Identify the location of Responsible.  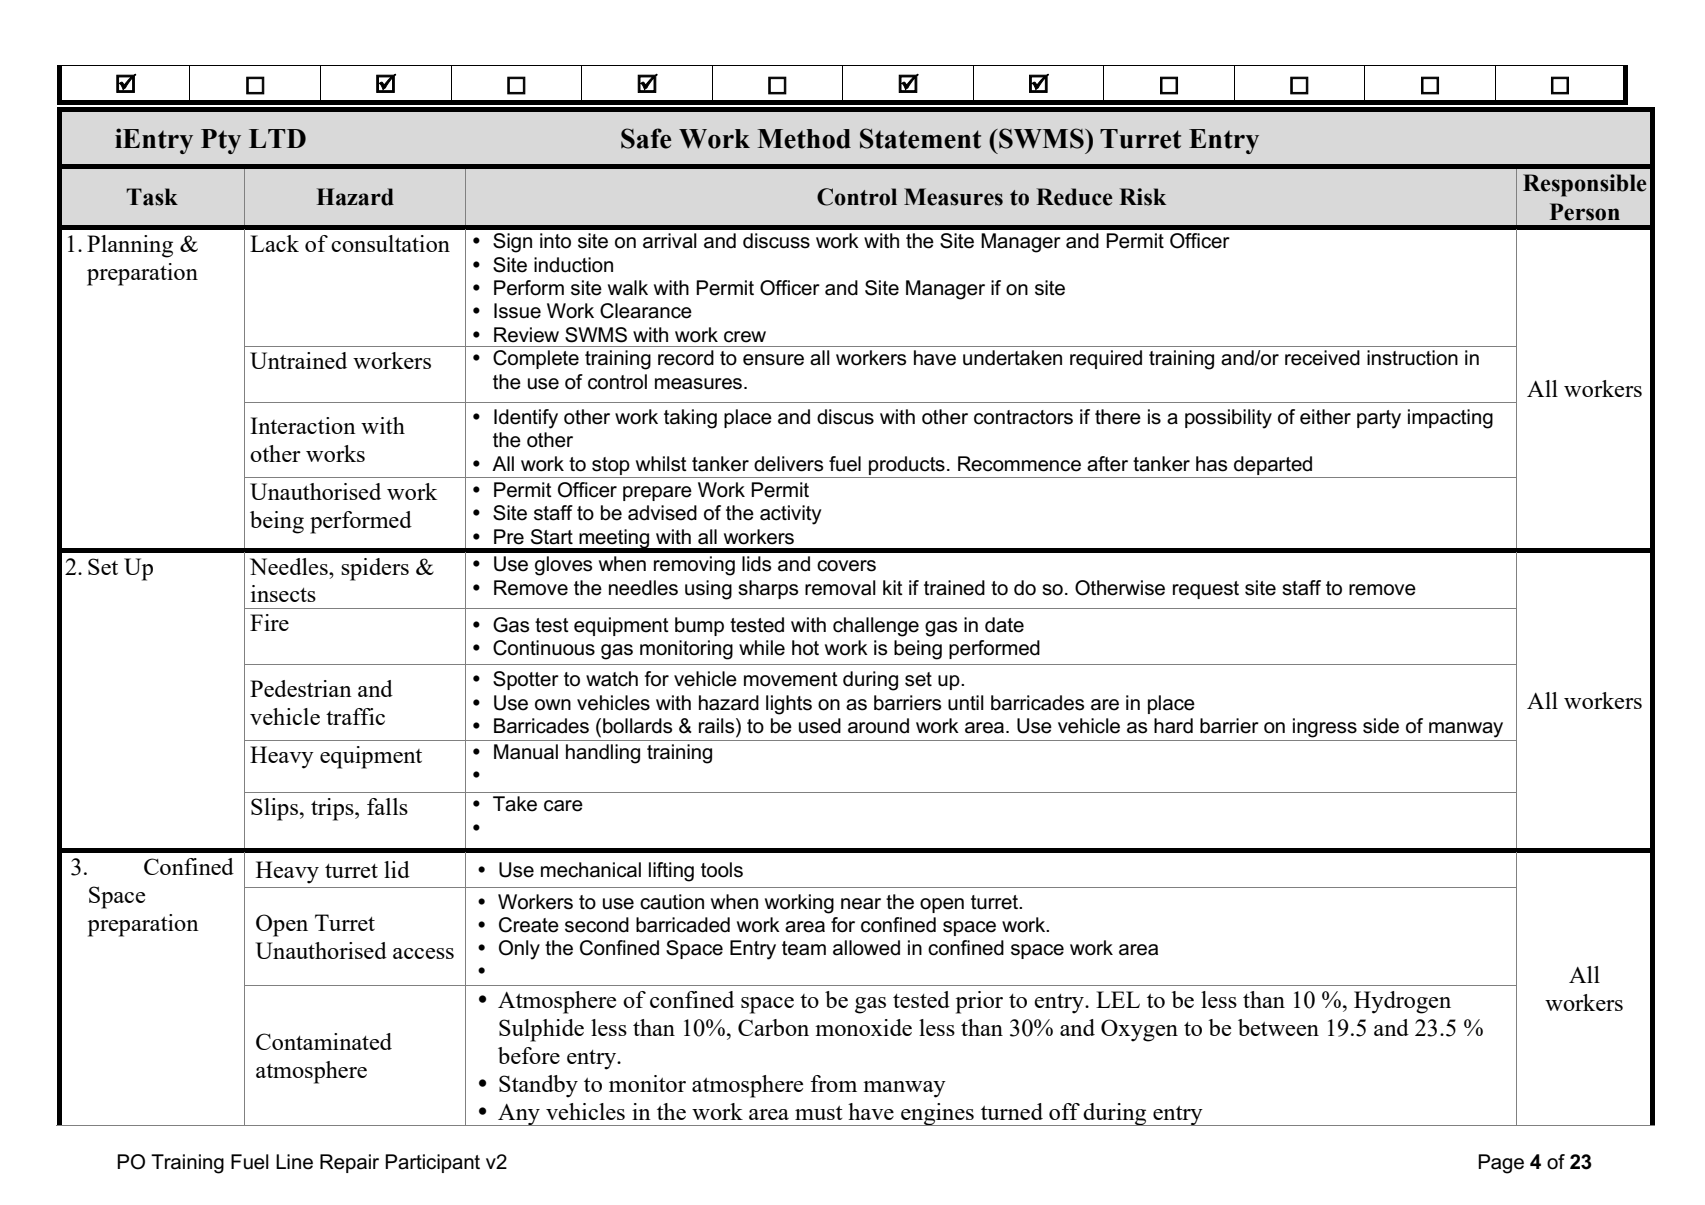
(1585, 185).
